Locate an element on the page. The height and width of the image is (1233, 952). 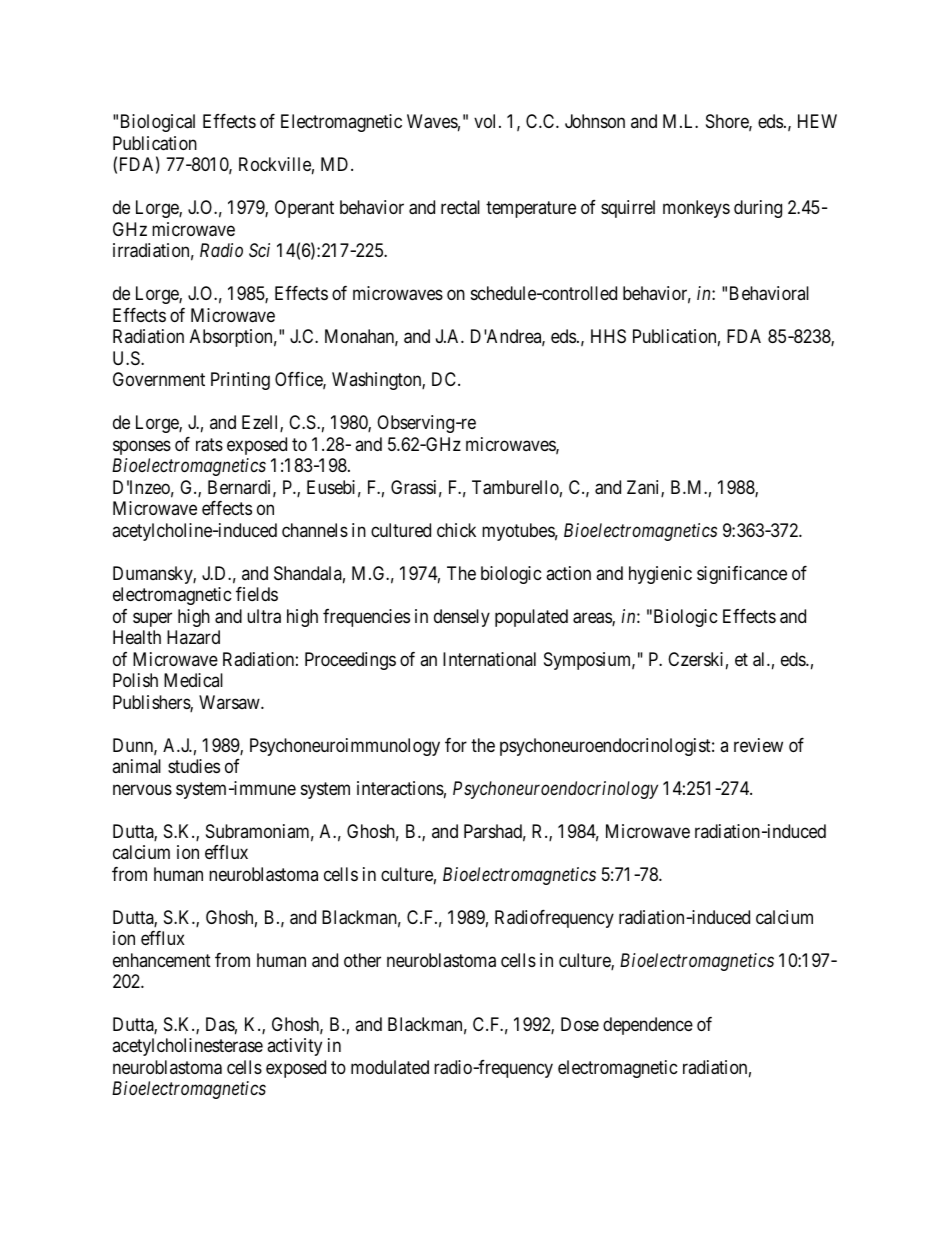
for is located at coordinates (456, 745).
